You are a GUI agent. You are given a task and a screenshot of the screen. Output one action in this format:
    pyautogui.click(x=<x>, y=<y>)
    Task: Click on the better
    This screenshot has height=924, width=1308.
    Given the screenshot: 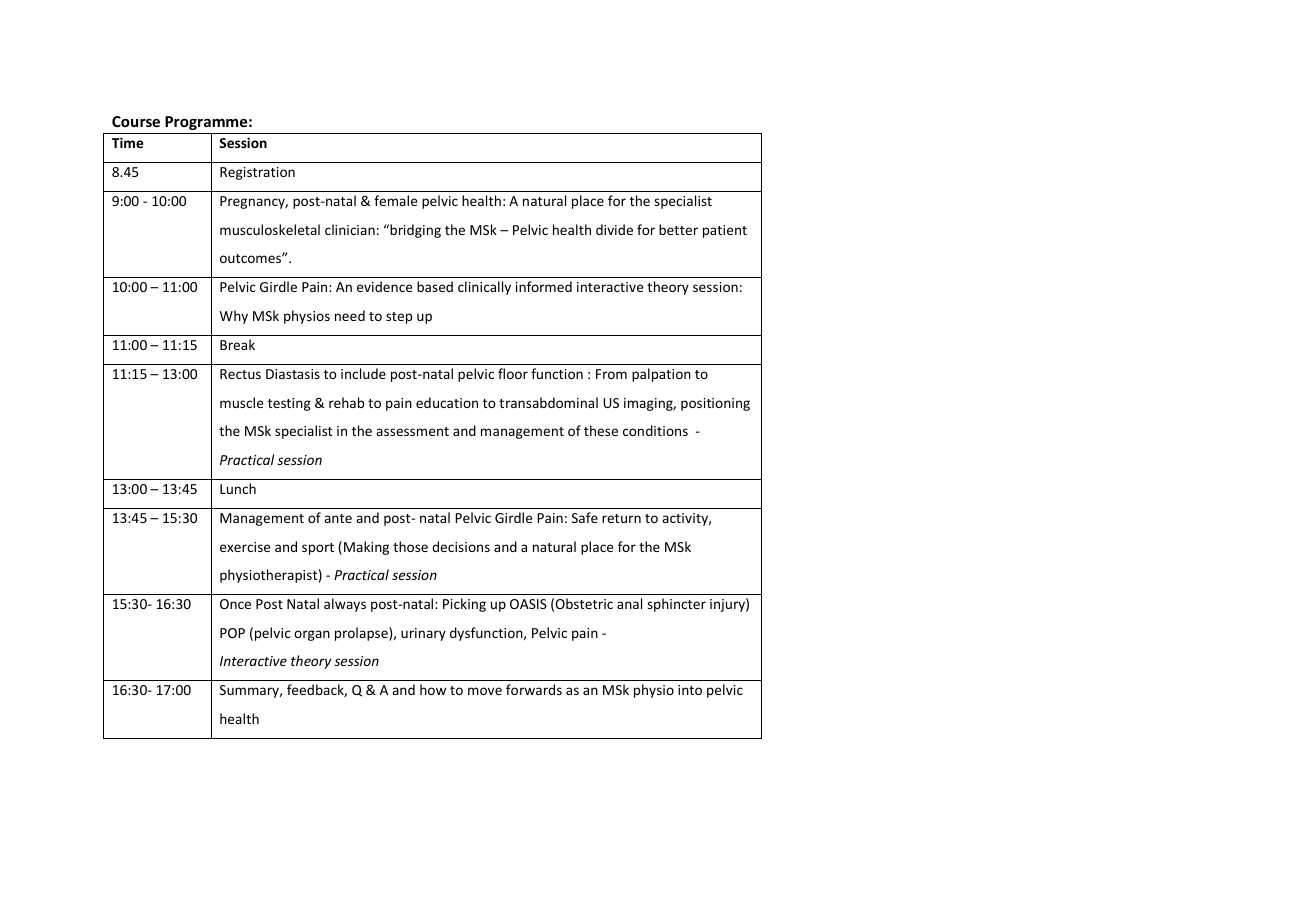 What is the action you would take?
    pyautogui.click(x=678, y=229)
